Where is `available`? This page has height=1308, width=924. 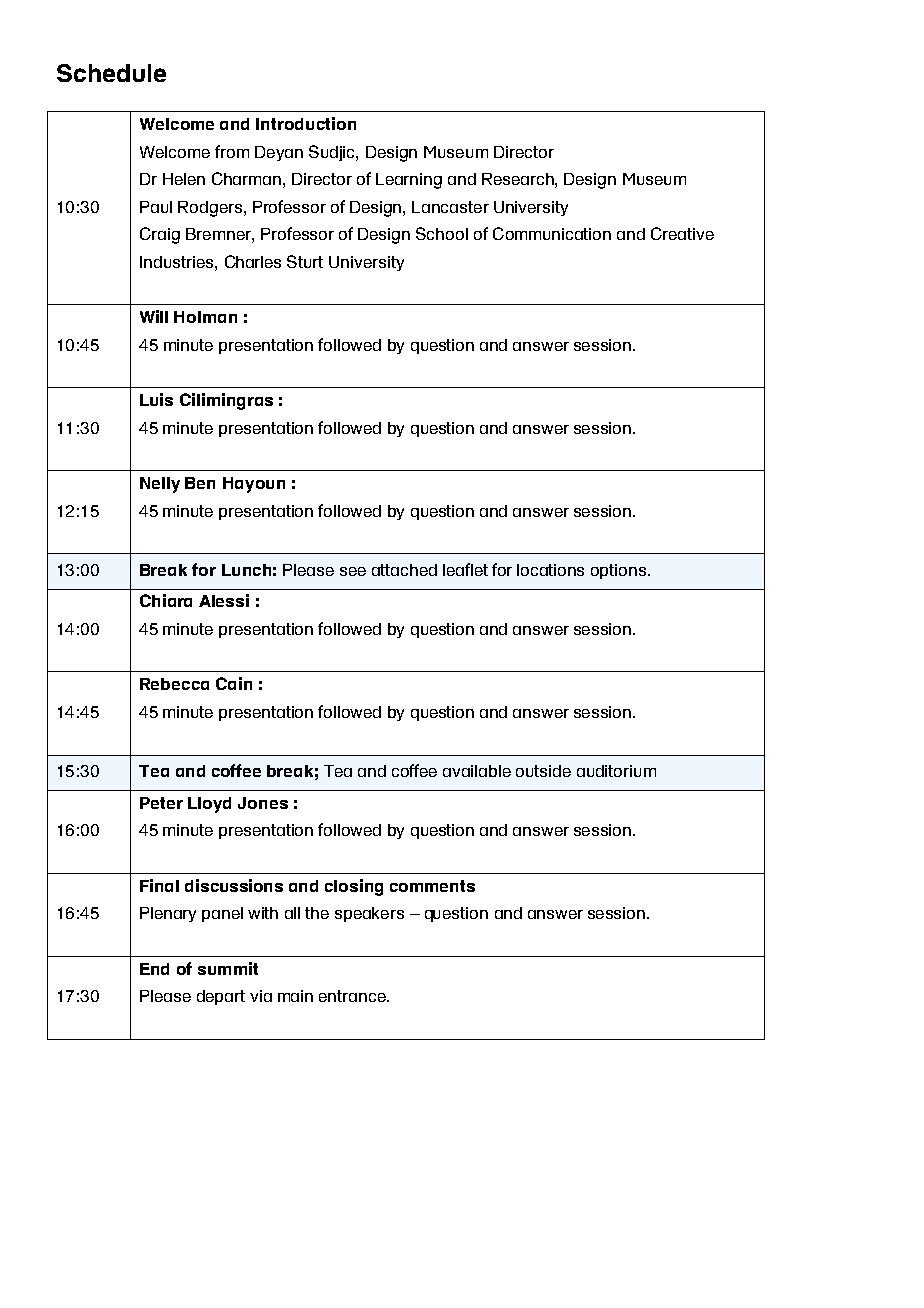
available is located at coordinates (477, 771).
